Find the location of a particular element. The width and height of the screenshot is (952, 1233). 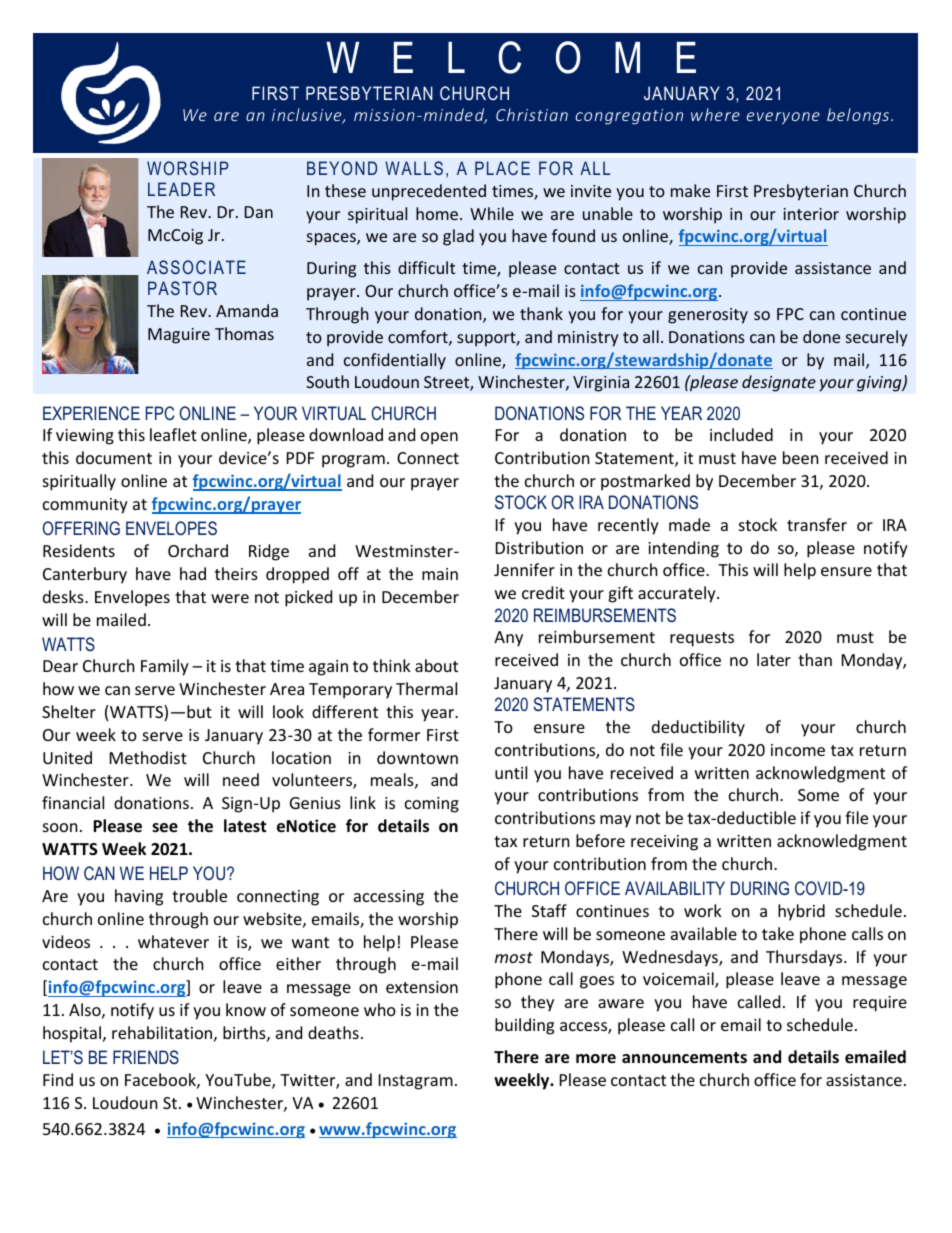

accurately is located at coordinates (678, 594).
